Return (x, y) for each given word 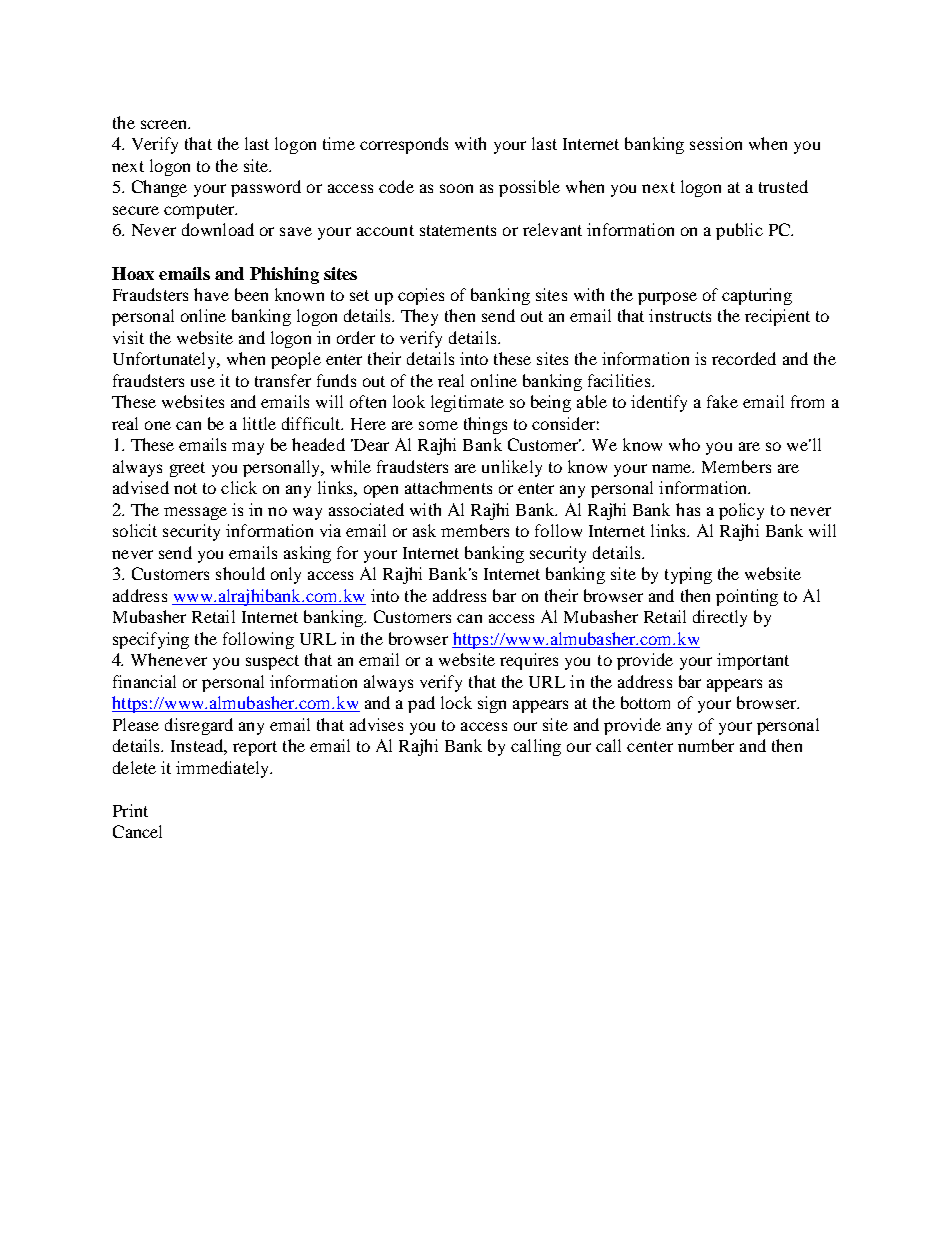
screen (165, 124)
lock (456, 702)
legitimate (467, 403)
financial (144, 681)
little (259, 423)
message (195, 513)
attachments (448, 487)
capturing (757, 296)
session (716, 143)
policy (741, 511)
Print (130, 810)
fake (722, 401)
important (753, 661)
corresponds (404, 145)
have (211, 294)
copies (421, 296)
